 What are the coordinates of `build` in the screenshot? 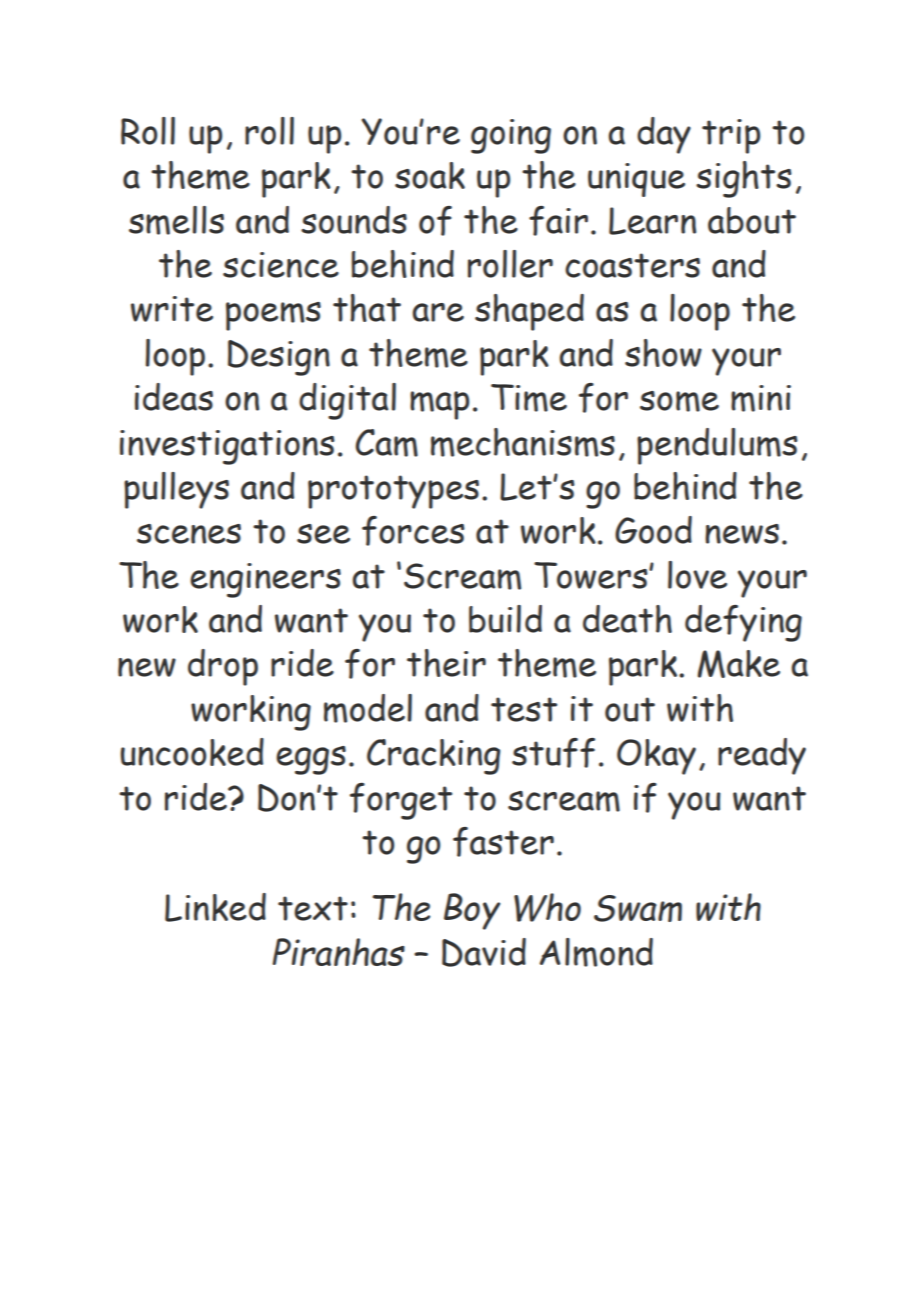 It's located at (505, 619).
